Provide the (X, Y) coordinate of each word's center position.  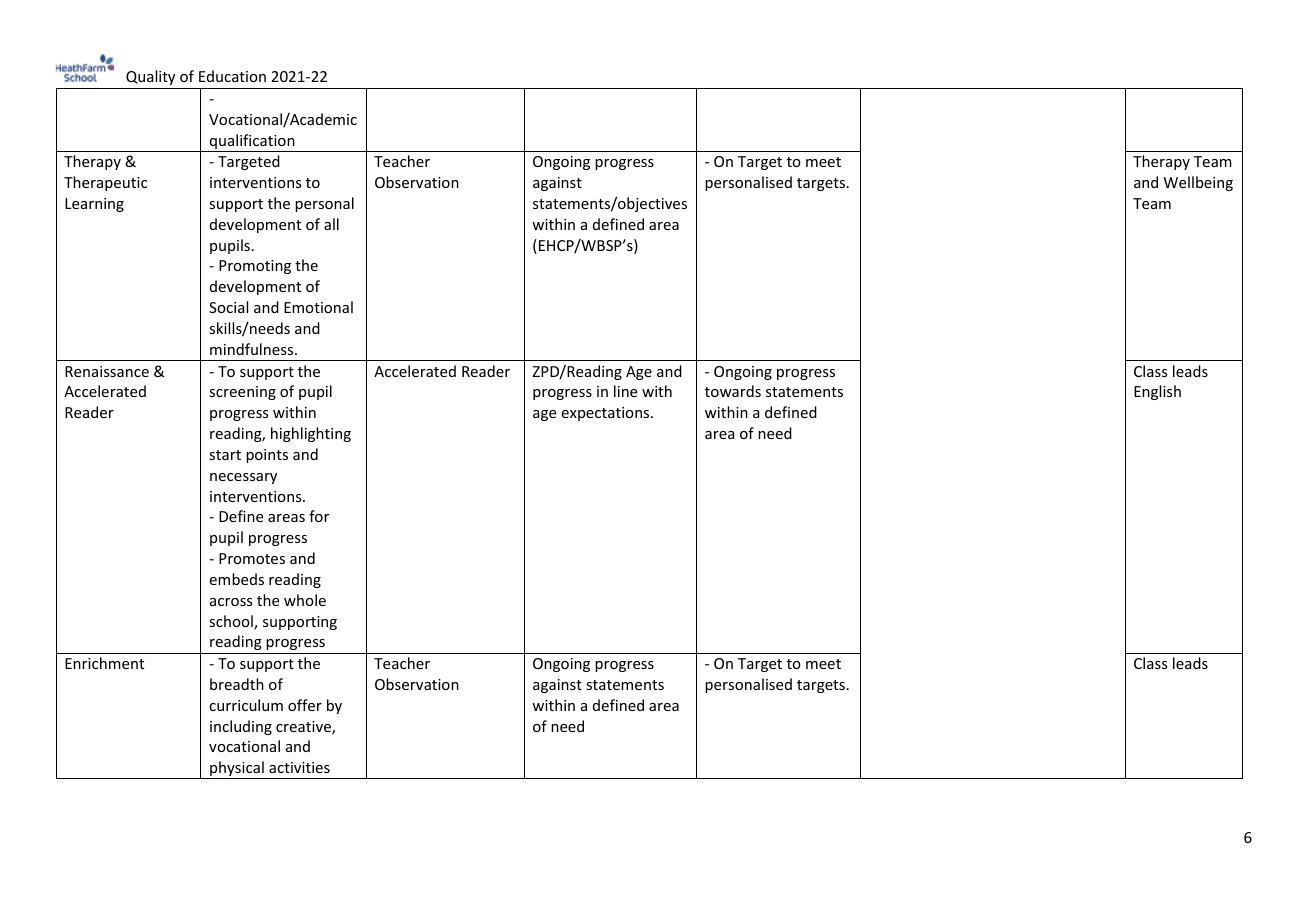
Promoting (255, 267)
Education (232, 76)
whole (305, 600)
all (331, 224)
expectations (606, 414)
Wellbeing (1198, 183)
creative (304, 728)
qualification (252, 143)
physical (237, 770)
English (1157, 392)
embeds (236, 579)
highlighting (311, 434)
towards (733, 391)
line (625, 391)
